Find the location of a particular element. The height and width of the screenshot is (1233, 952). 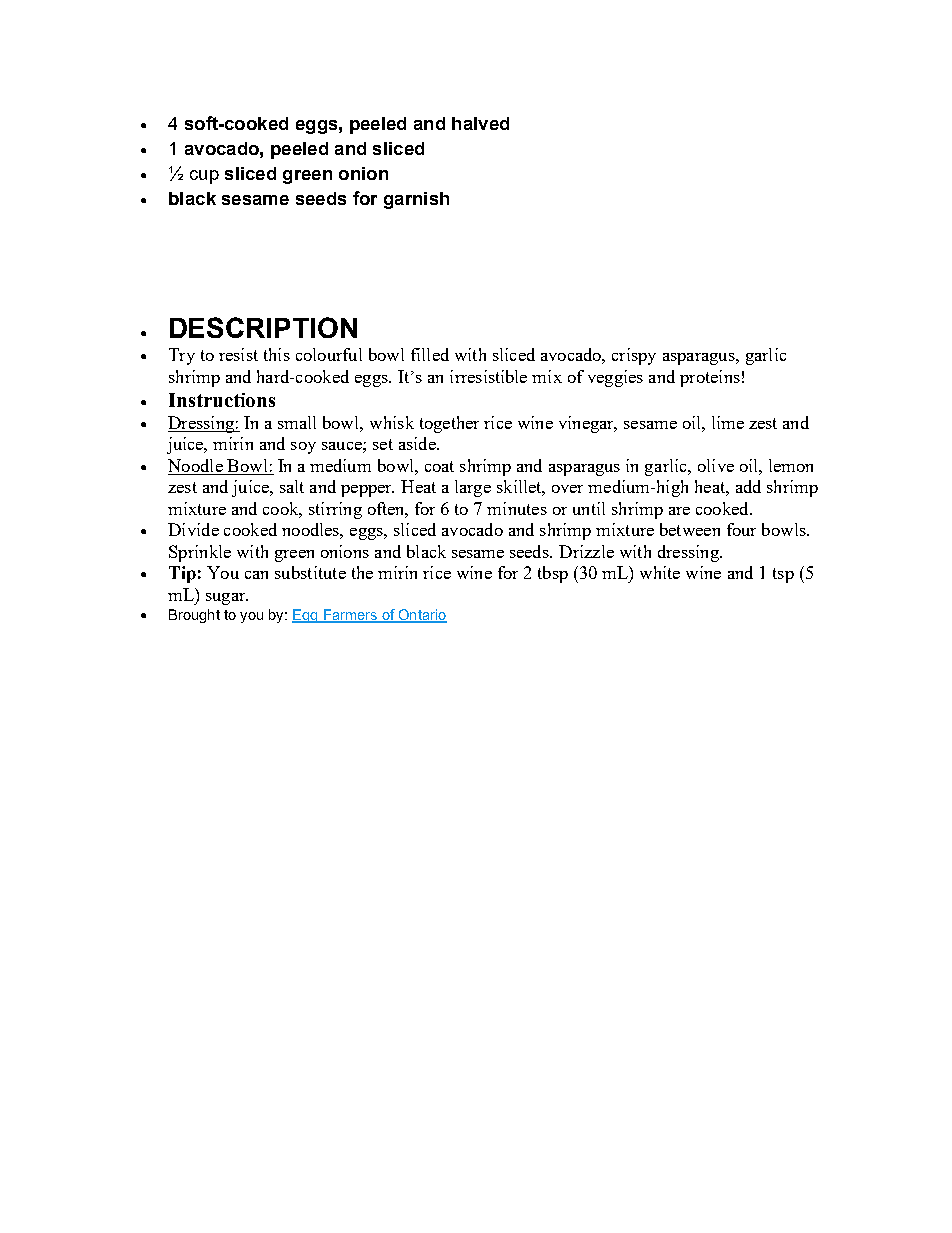

crispy is located at coordinates (634, 356).
